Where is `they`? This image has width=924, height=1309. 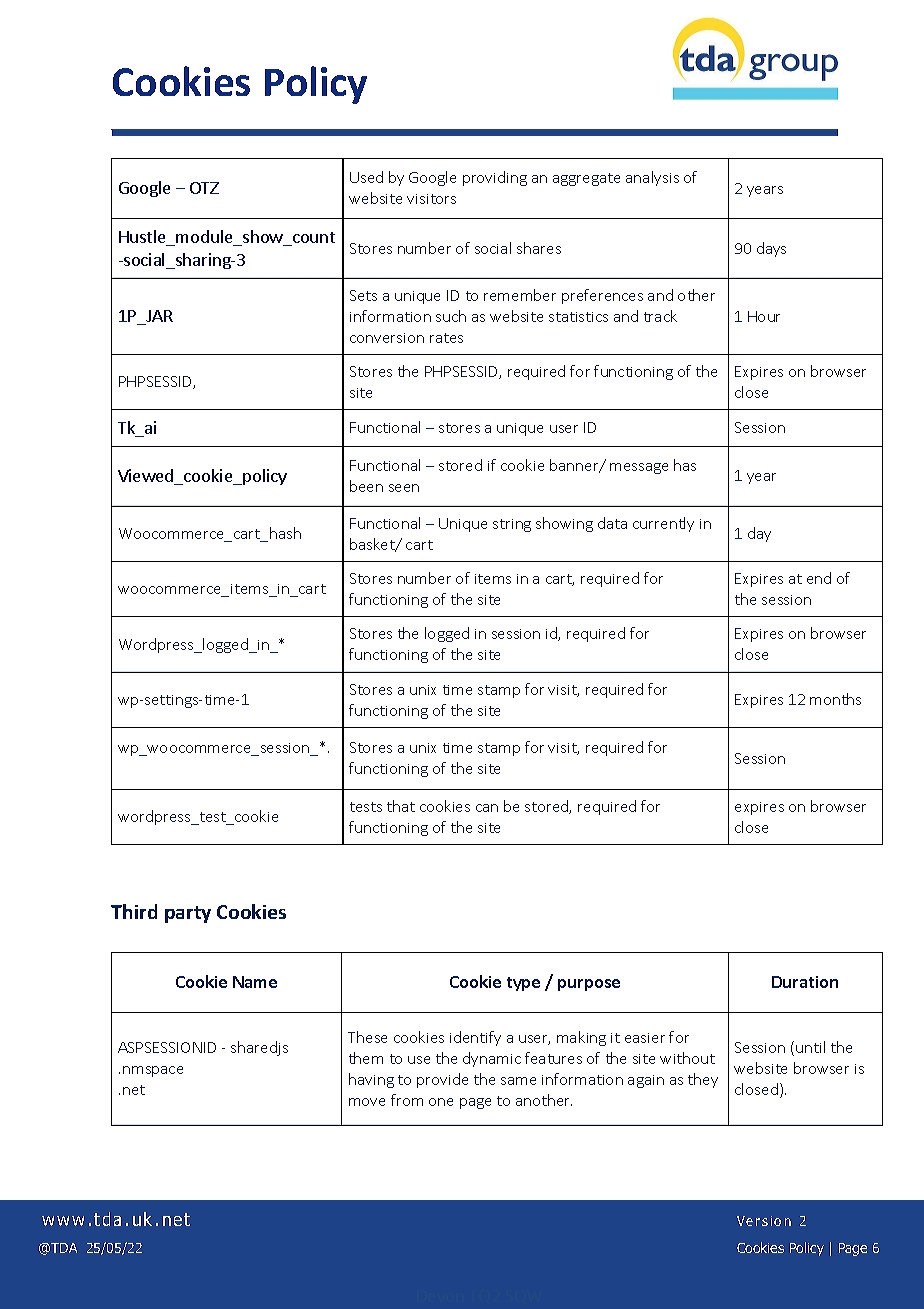 they is located at coordinates (703, 1080).
